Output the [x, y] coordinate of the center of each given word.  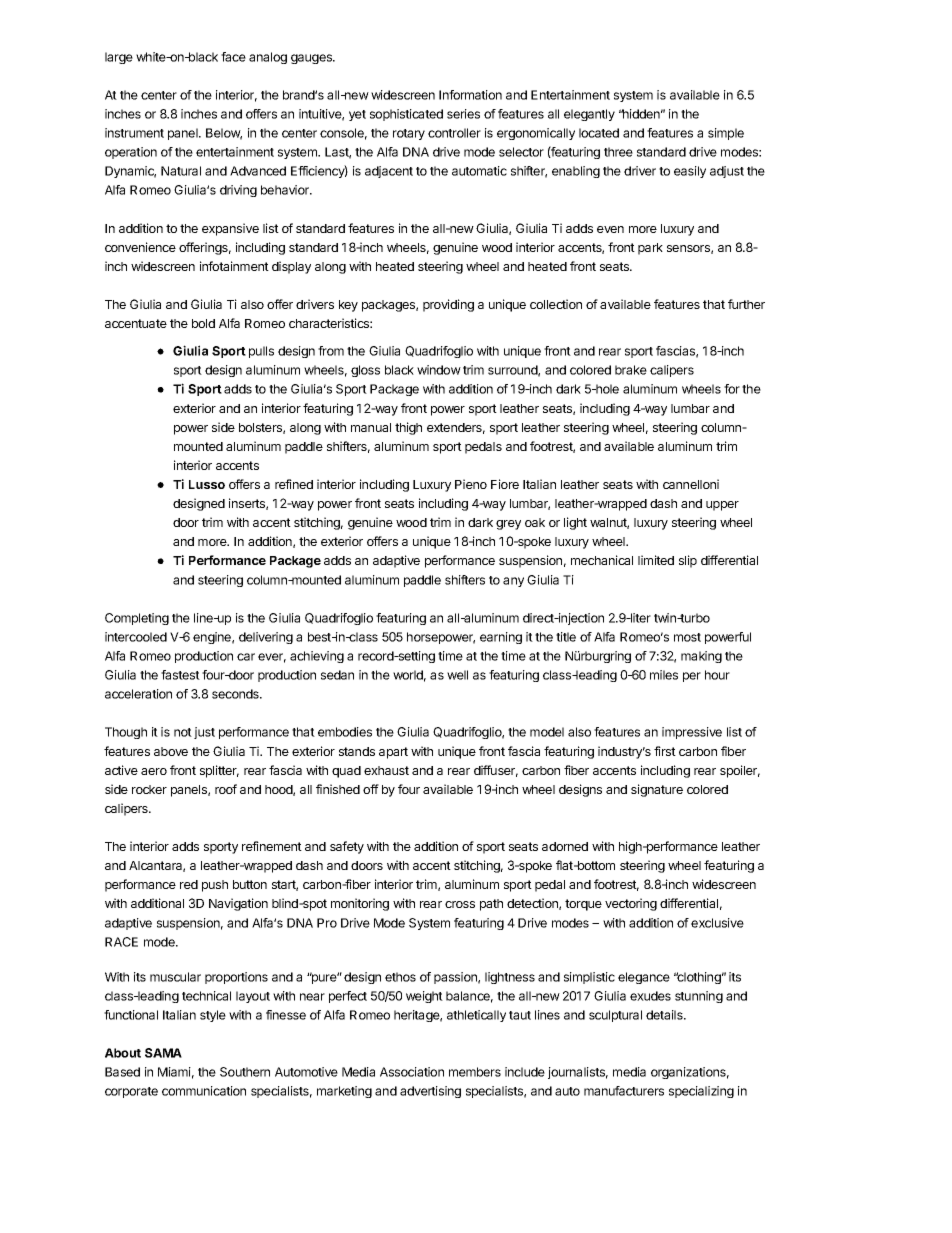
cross [460, 904]
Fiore [505, 484]
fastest [180, 675]
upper [722, 506]
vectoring [631, 904]
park [650, 249]
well [457, 675]
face [233, 57]
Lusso [207, 484]
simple [726, 134]
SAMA [163, 1053]
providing [448, 305]
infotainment [234, 266]
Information [470, 95]
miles [664, 675]
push [215, 886]
